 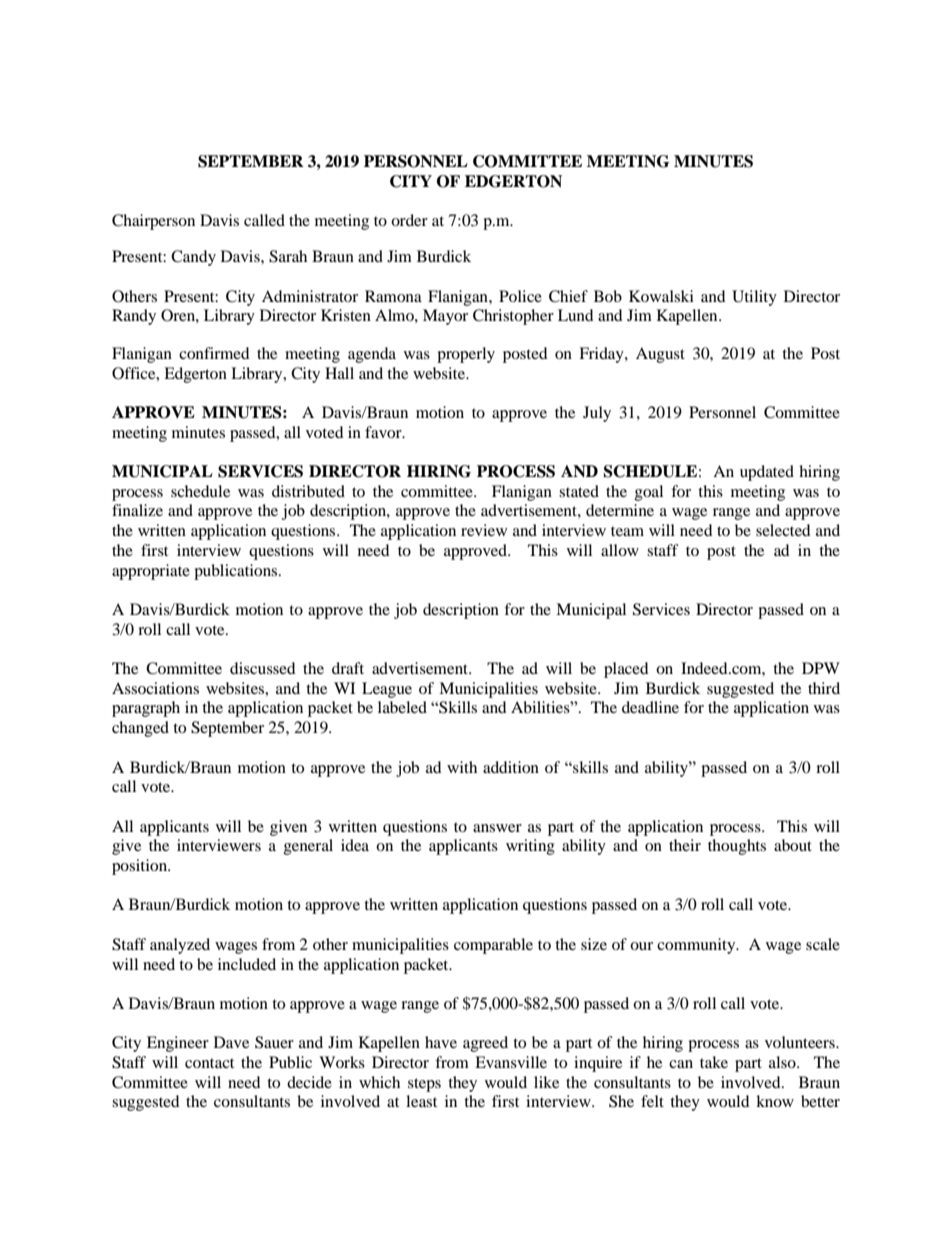 I want to click on finalize, so click(x=137, y=510).
